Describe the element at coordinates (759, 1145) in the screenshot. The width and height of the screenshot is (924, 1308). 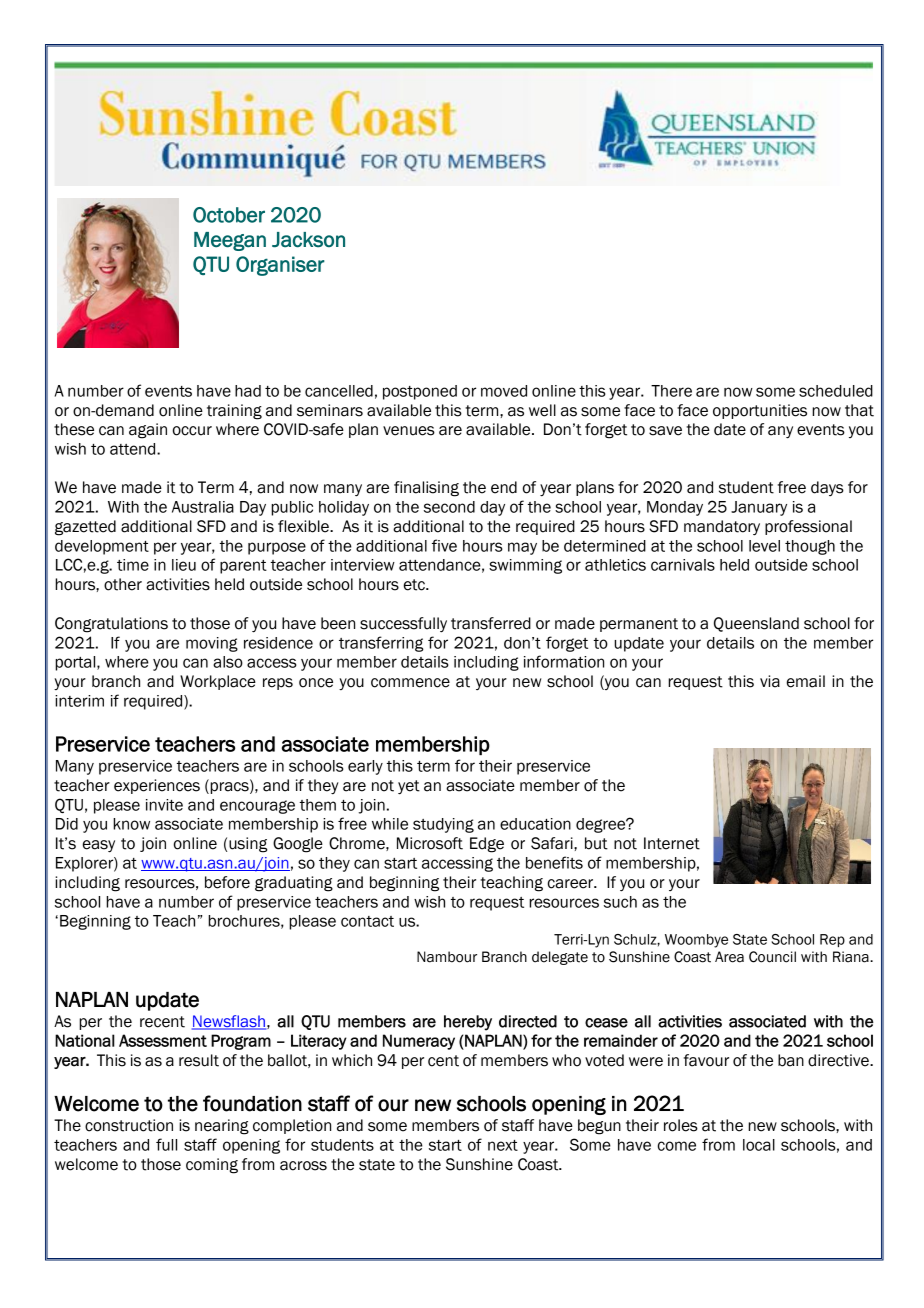
I see `local` at that location.
